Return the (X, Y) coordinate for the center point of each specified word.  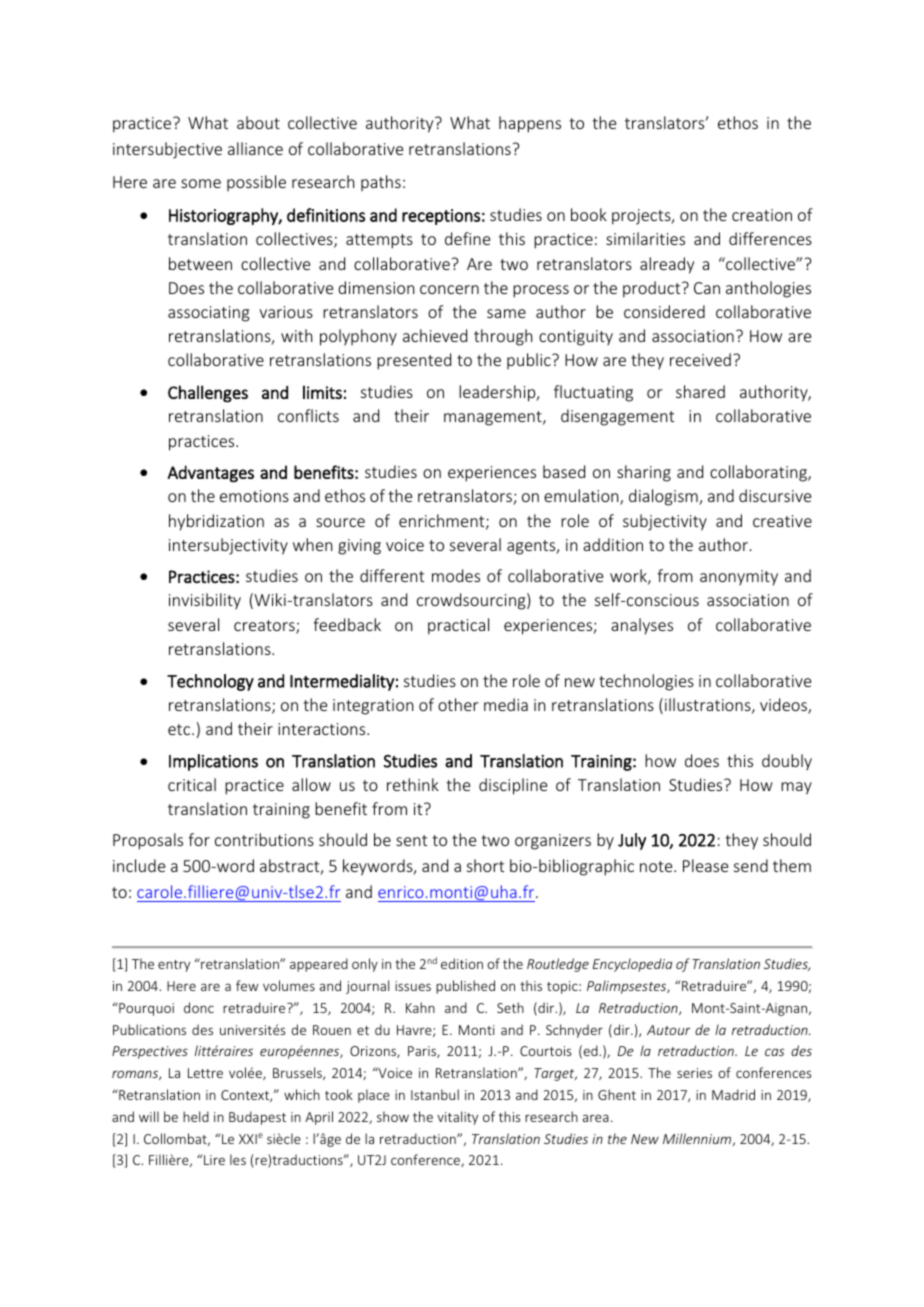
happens (530, 124)
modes (456, 575)
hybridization (216, 522)
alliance (255, 148)
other (458, 704)
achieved (435, 335)
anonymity (739, 578)
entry (174, 966)
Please (705, 865)
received (700, 359)
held (196, 1116)
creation (762, 215)
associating (209, 314)
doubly (787, 762)
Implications (213, 762)
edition (462, 963)
